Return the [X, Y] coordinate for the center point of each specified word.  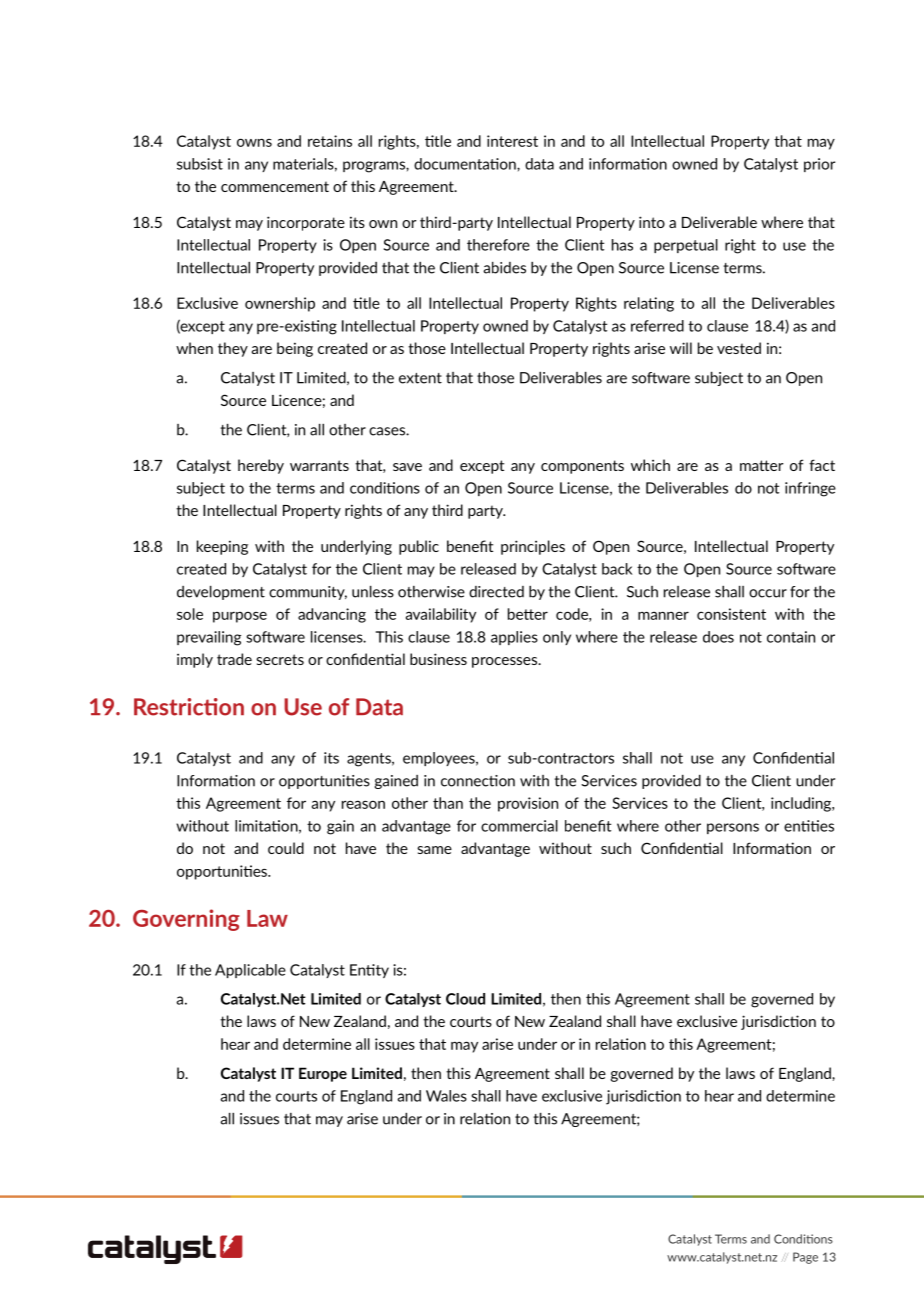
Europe [323, 1074]
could [286, 848]
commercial [519, 826]
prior [819, 165]
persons [733, 828]
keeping [222, 547]
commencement [275, 186]
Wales [446, 1096]
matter [762, 465]
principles [533, 547]
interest [512, 141]
